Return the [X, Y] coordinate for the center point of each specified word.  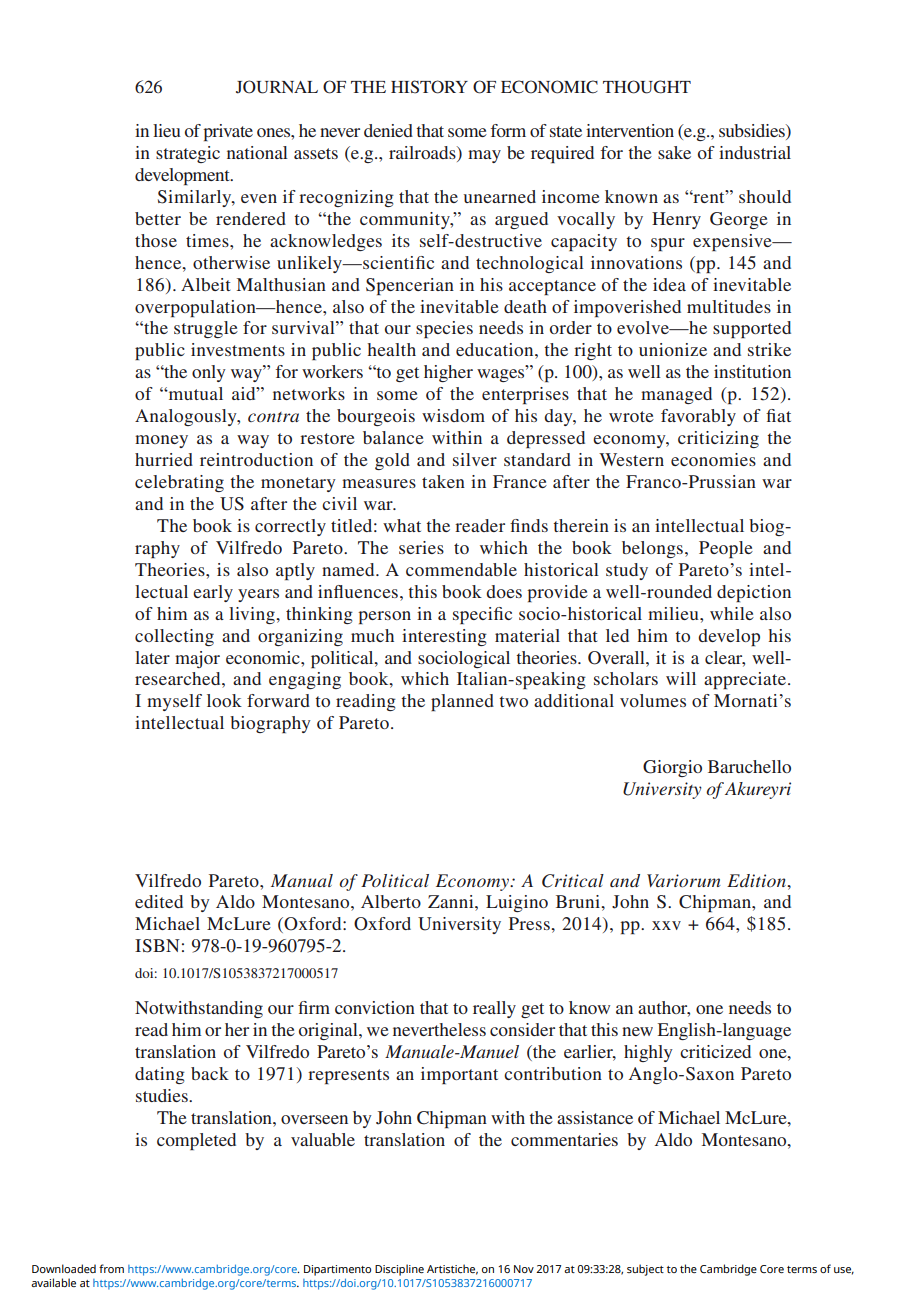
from [111, 1268]
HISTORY [429, 87]
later [152, 657]
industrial [755, 152]
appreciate [746, 680]
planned [462, 702]
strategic [188, 154]
